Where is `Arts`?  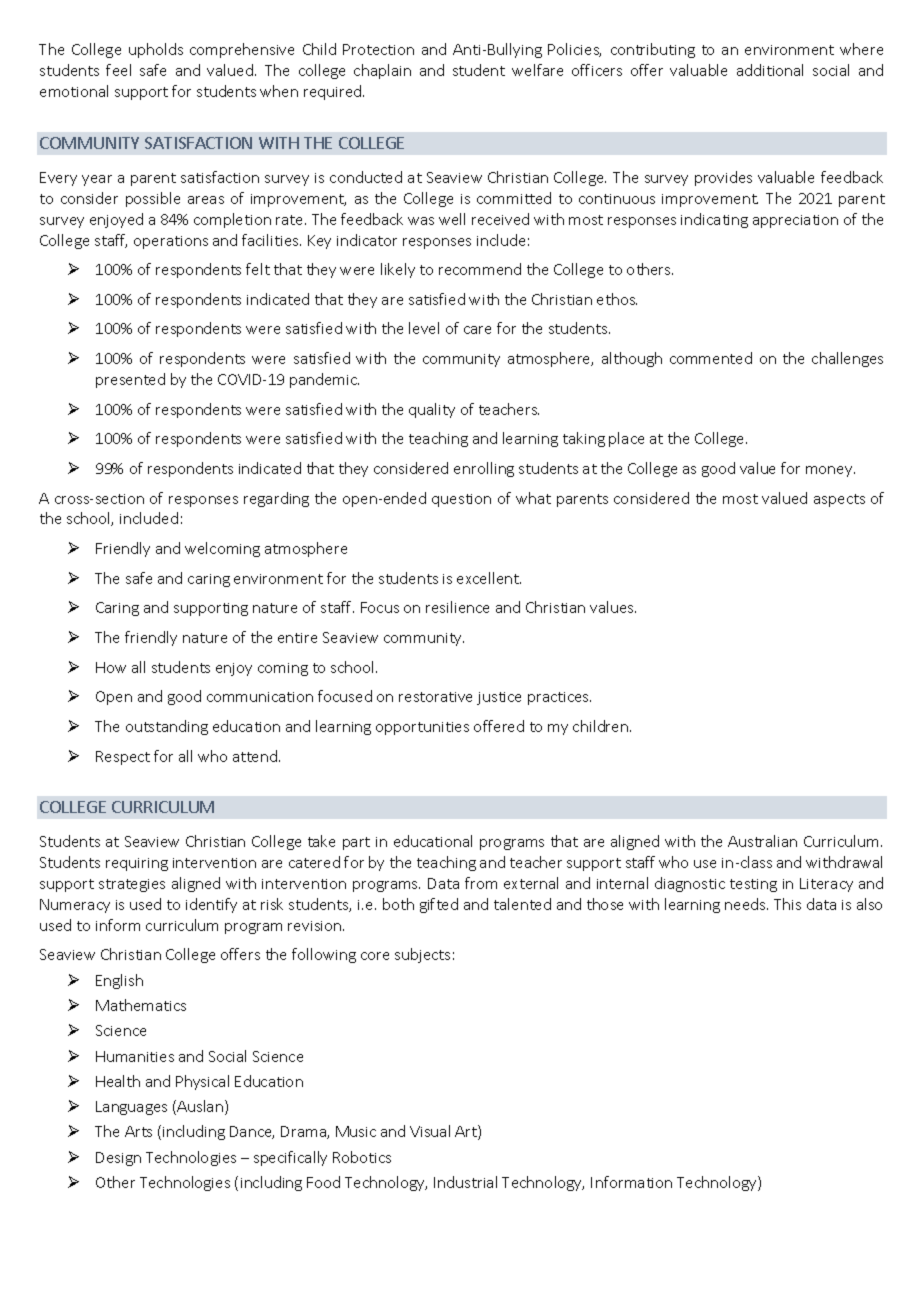
Arts is located at coordinates (138, 1131).
